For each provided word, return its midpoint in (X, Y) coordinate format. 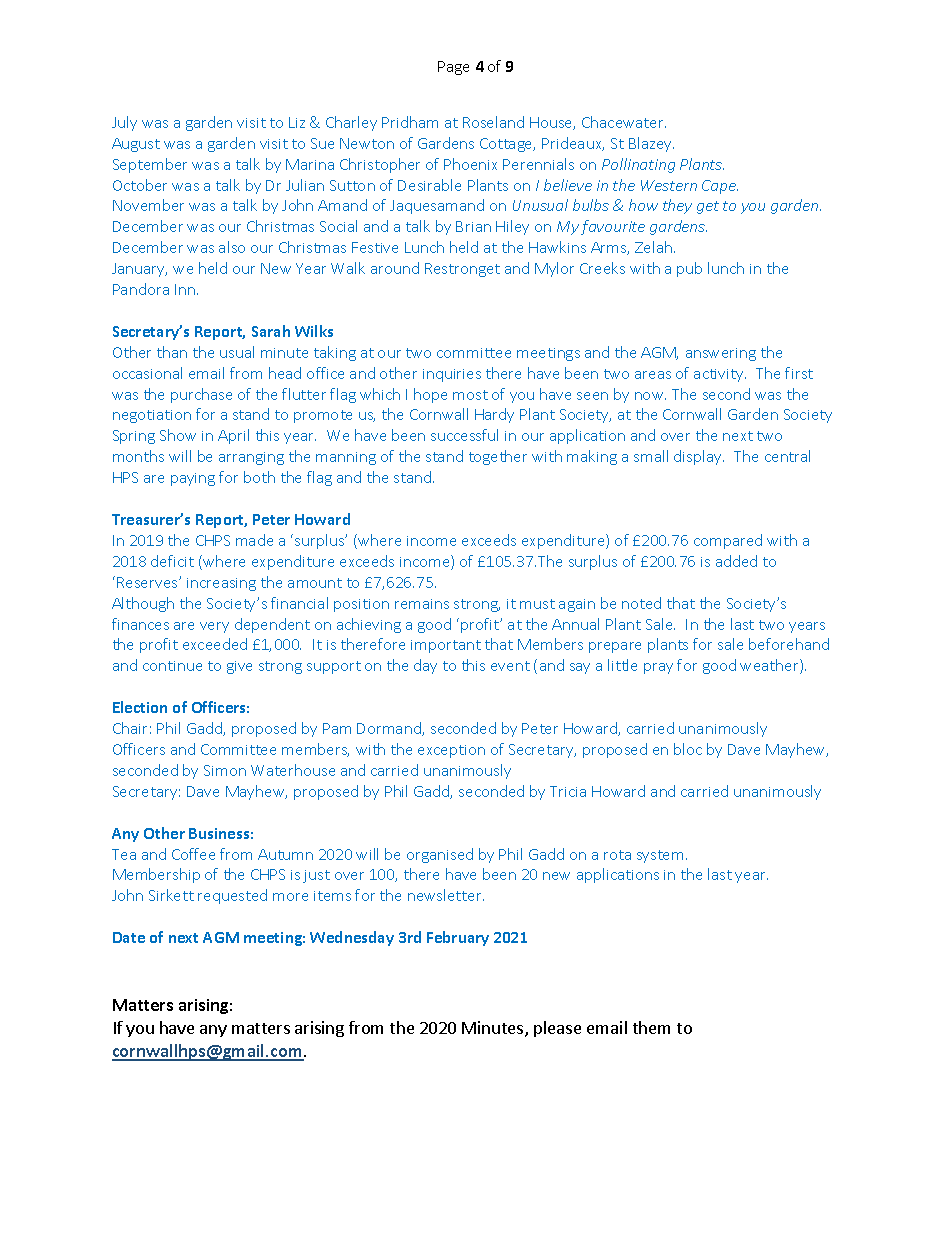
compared (728, 541)
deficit (172, 561)
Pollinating (638, 165)
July (124, 123)
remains (422, 604)
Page (453, 68)
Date (129, 937)
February (458, 938)
